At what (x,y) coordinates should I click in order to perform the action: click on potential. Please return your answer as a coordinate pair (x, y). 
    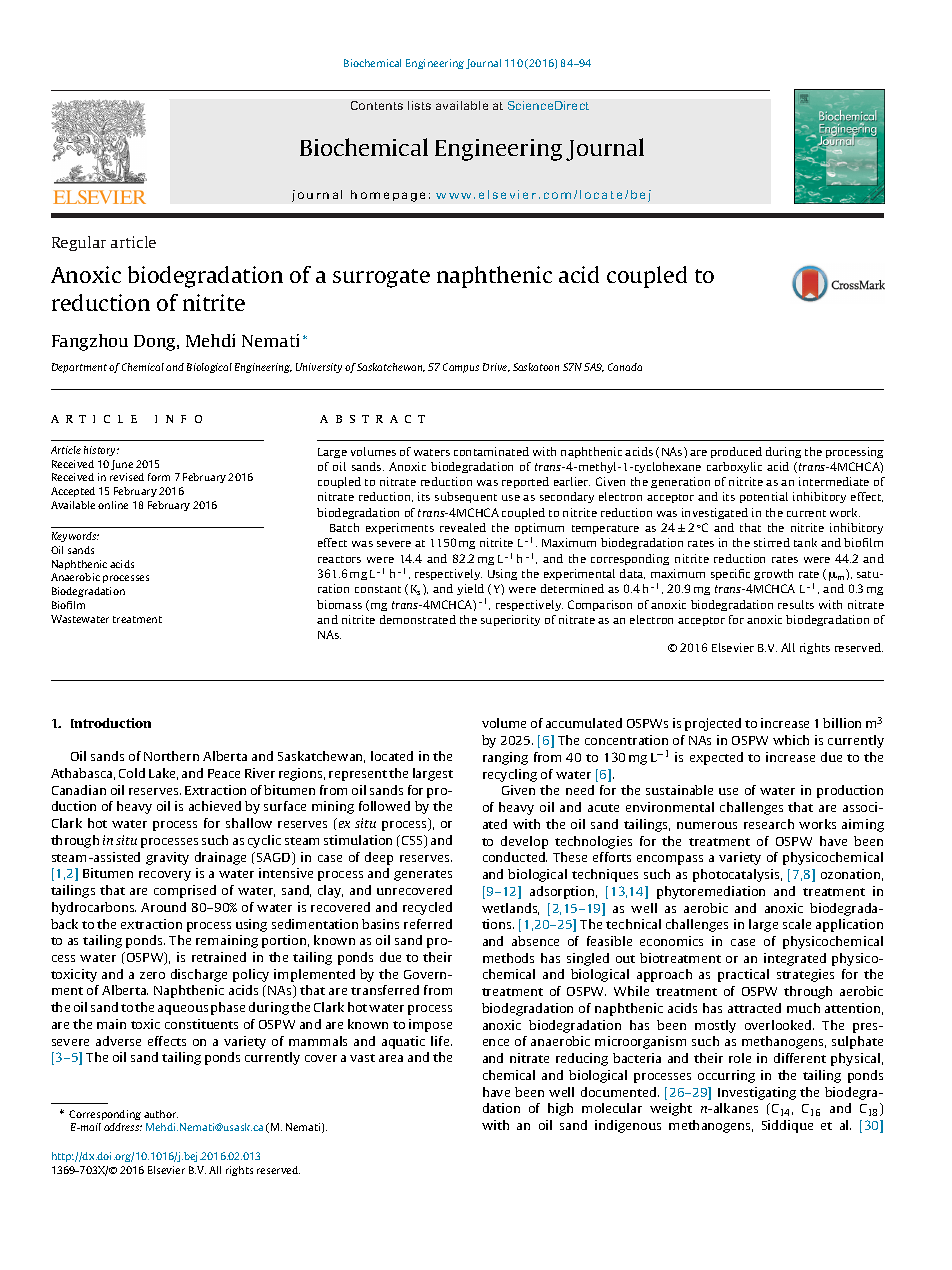
    Looking at the image, I should click on (764, 497).
